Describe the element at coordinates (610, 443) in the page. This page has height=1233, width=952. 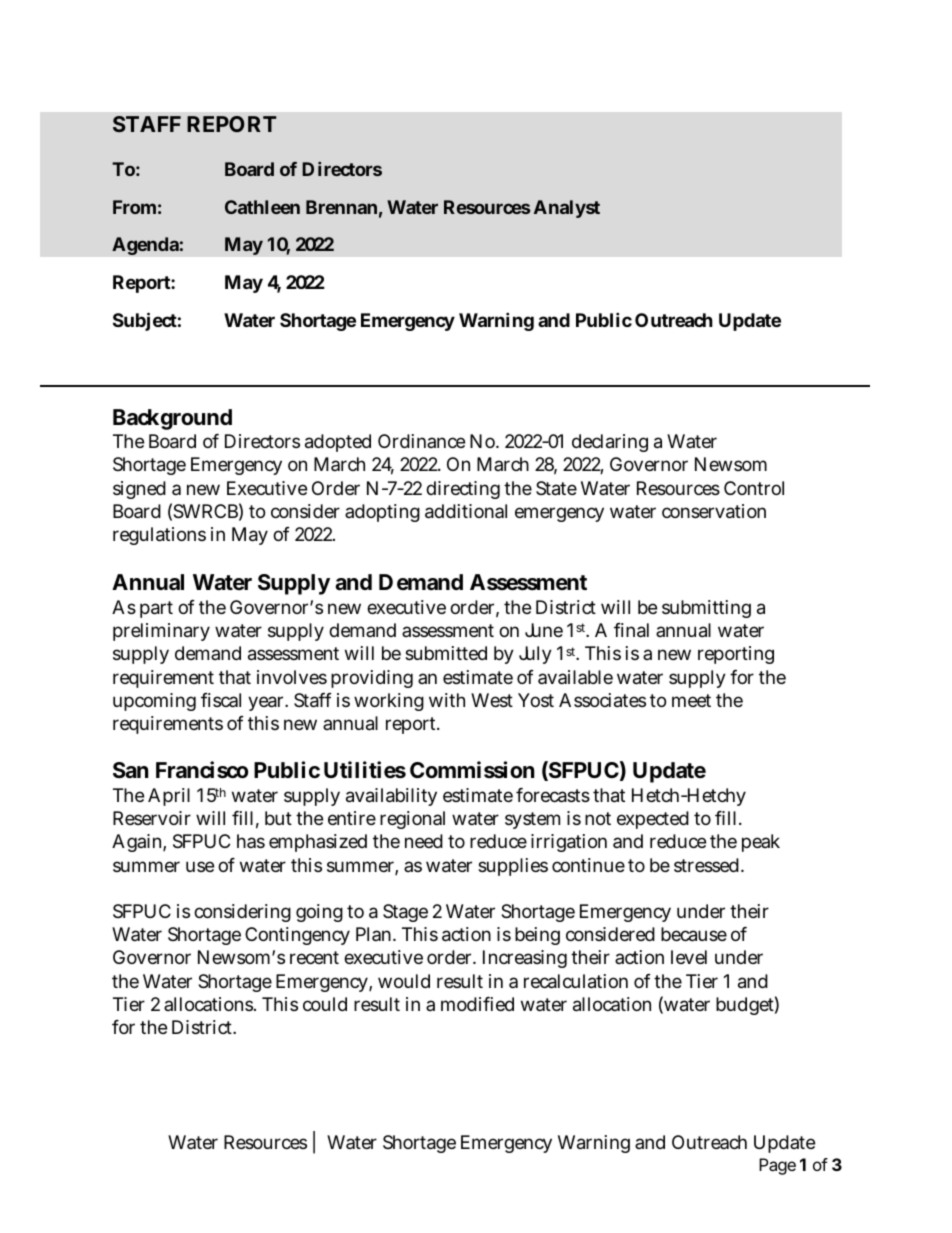
I see `declaring` at that location.
